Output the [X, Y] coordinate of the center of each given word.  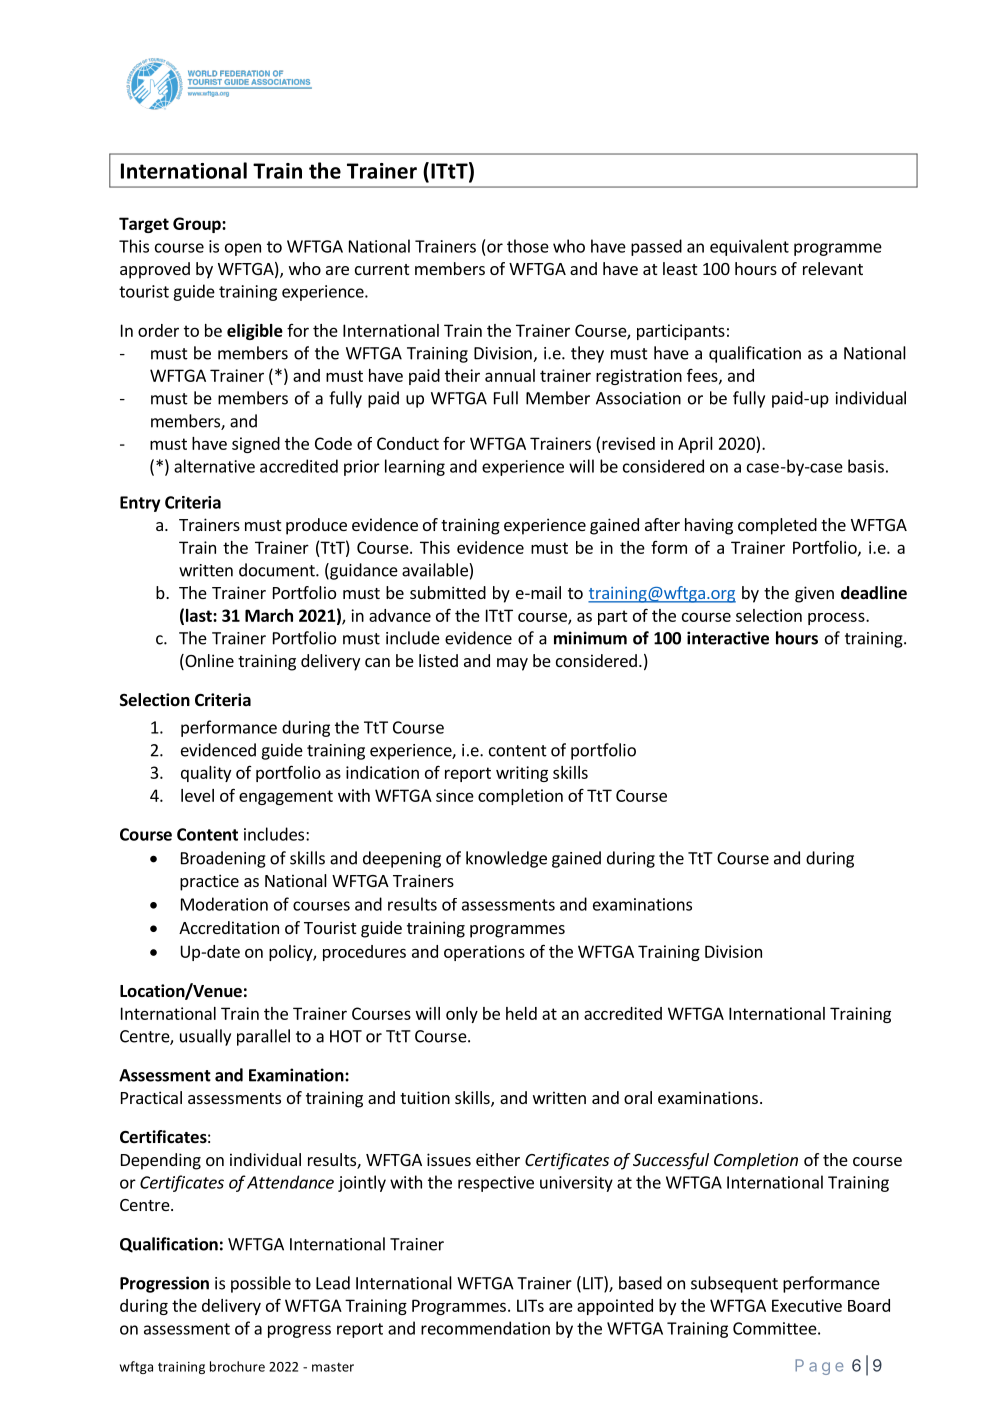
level [197, 795]
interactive [728, 638]
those [528, 246]
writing [522, 774]
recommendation [485, 1328]
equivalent [749, 247]
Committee [775, 1328]
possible [261, 1284]
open [243, 249]
